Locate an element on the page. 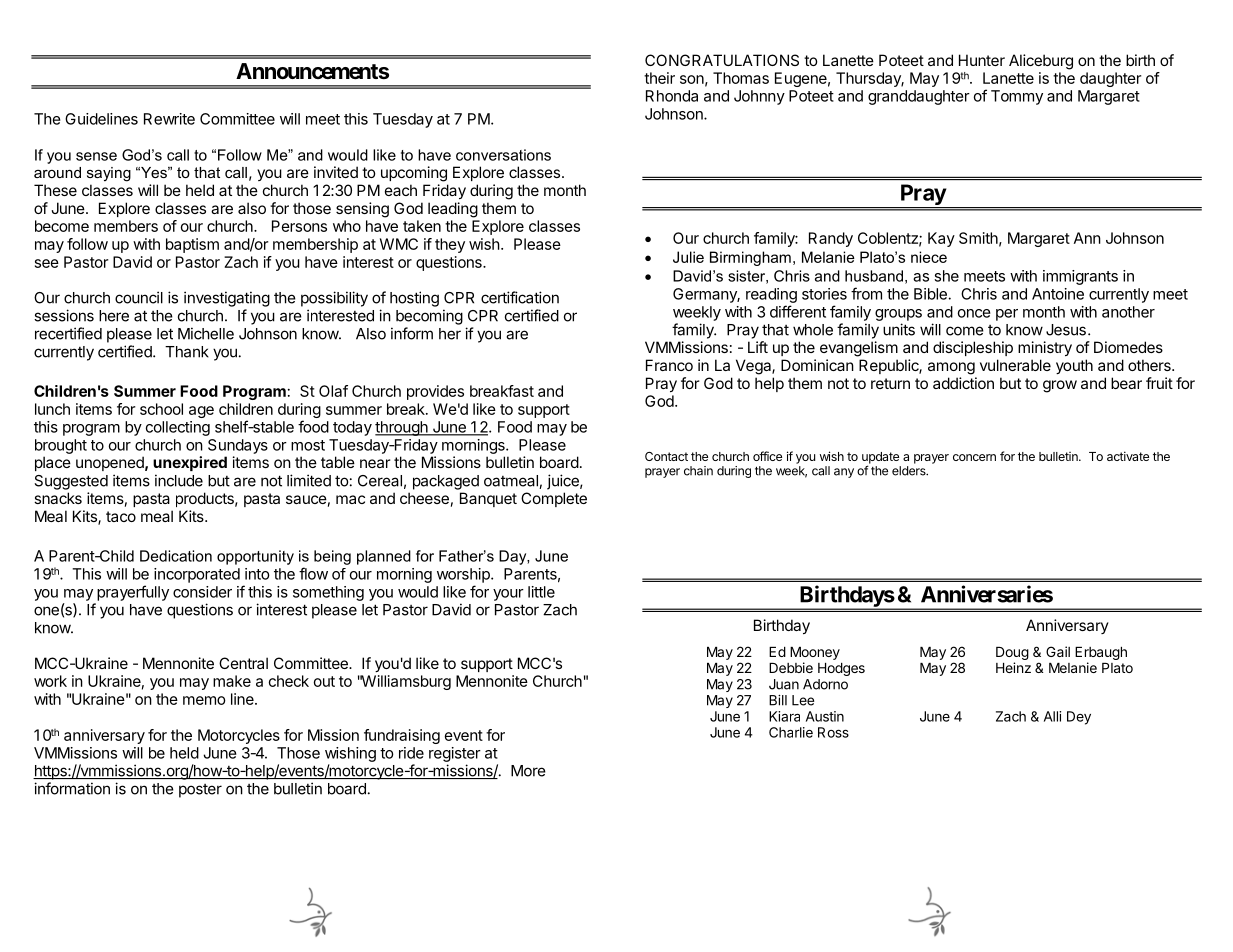  grow is located at coordinates (1060, 386).
